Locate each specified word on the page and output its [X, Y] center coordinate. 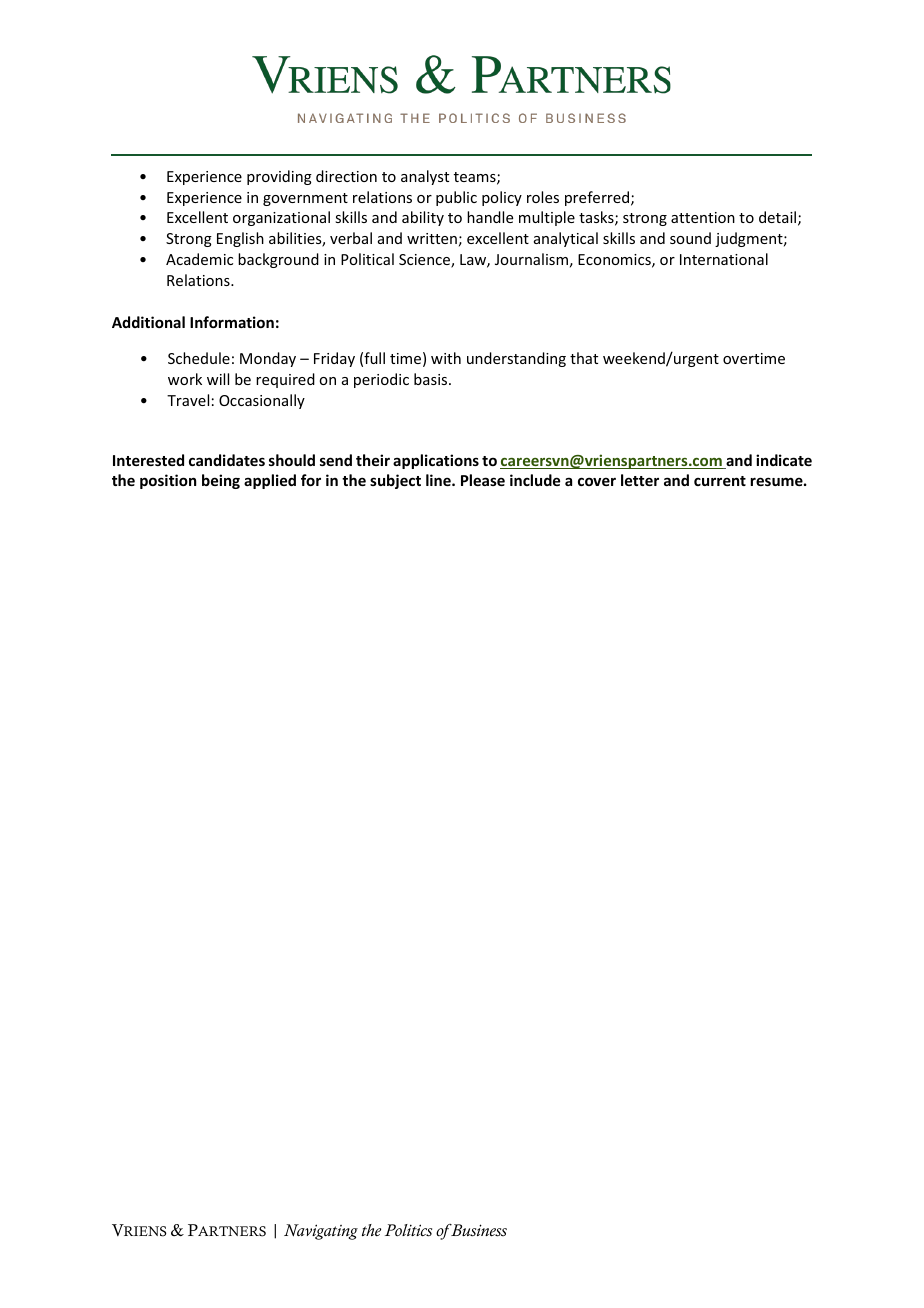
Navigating [321, 1232]
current [720, 481]
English [240, 239]
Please [483, 480]
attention [703, 217]
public [456, 198]
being [221, 481]
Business [478, 1230]
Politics [408, 1230]
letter [640, 480]
